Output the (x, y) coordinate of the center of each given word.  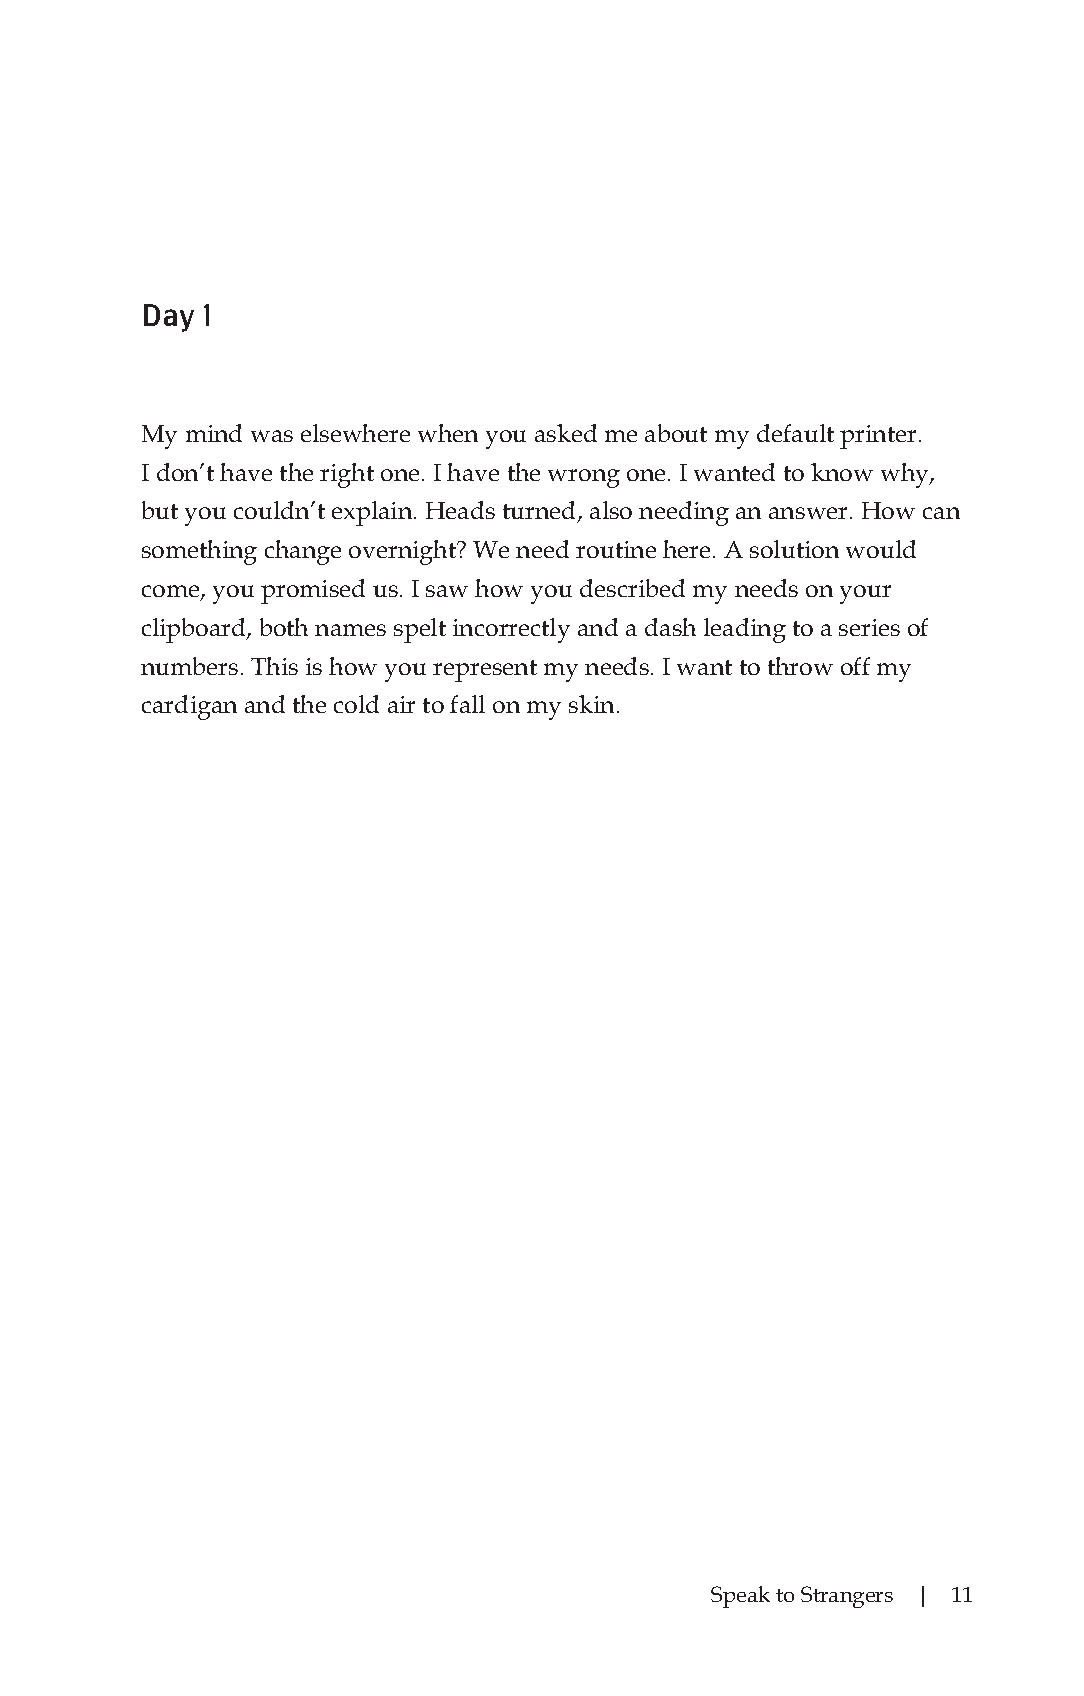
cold (356, 704)
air (401, 704)
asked (566, 433)
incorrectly (511, 630)
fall (467, 704)
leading (745, 630)
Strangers (847, 1597)
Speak (740, 1597)
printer (878, 437)
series (869, 627)
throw (800, 666)
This (274, 666)
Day (169, 318)
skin (593, 704)
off (855, 666)
